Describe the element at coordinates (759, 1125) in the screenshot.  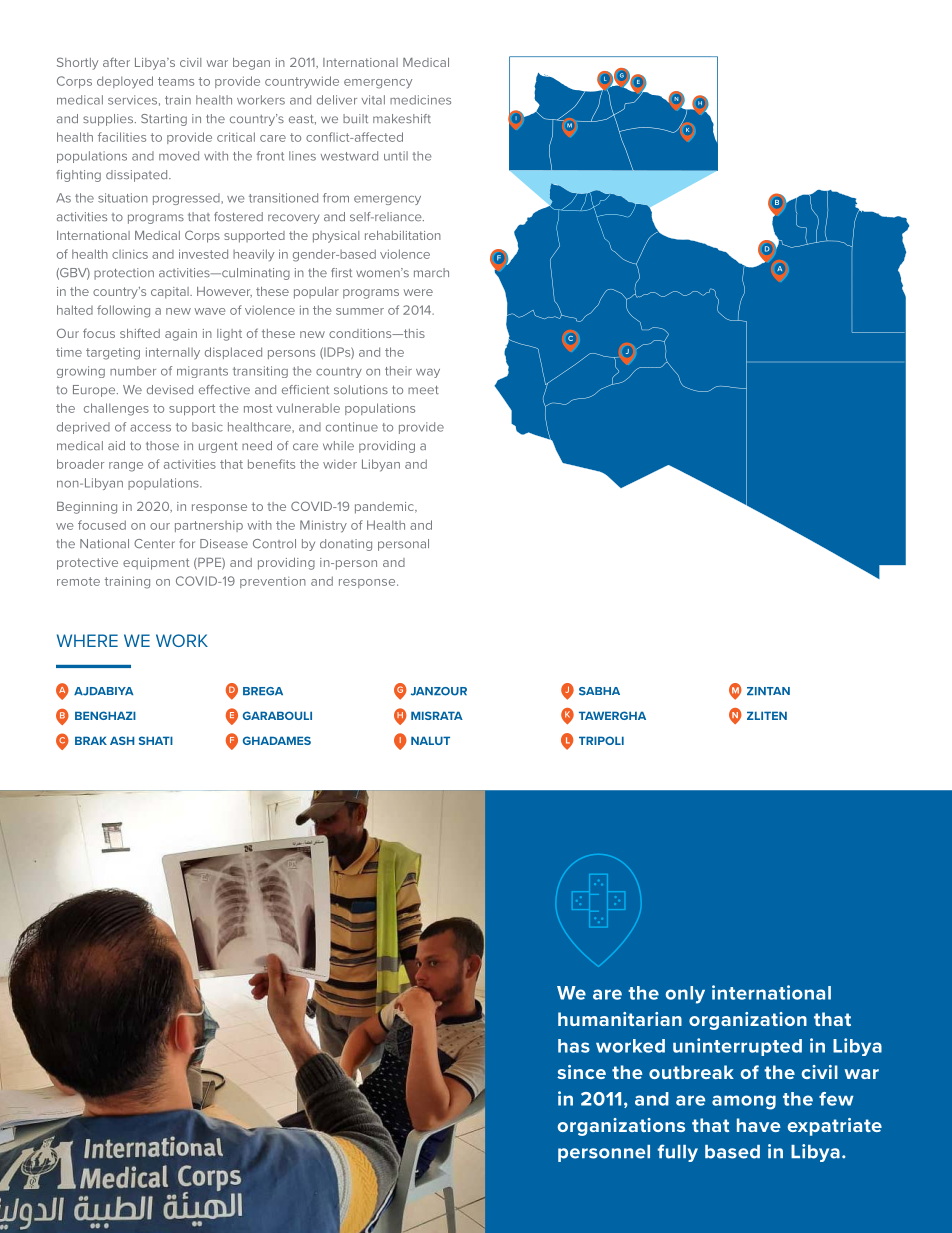
I see `have` at that location.
